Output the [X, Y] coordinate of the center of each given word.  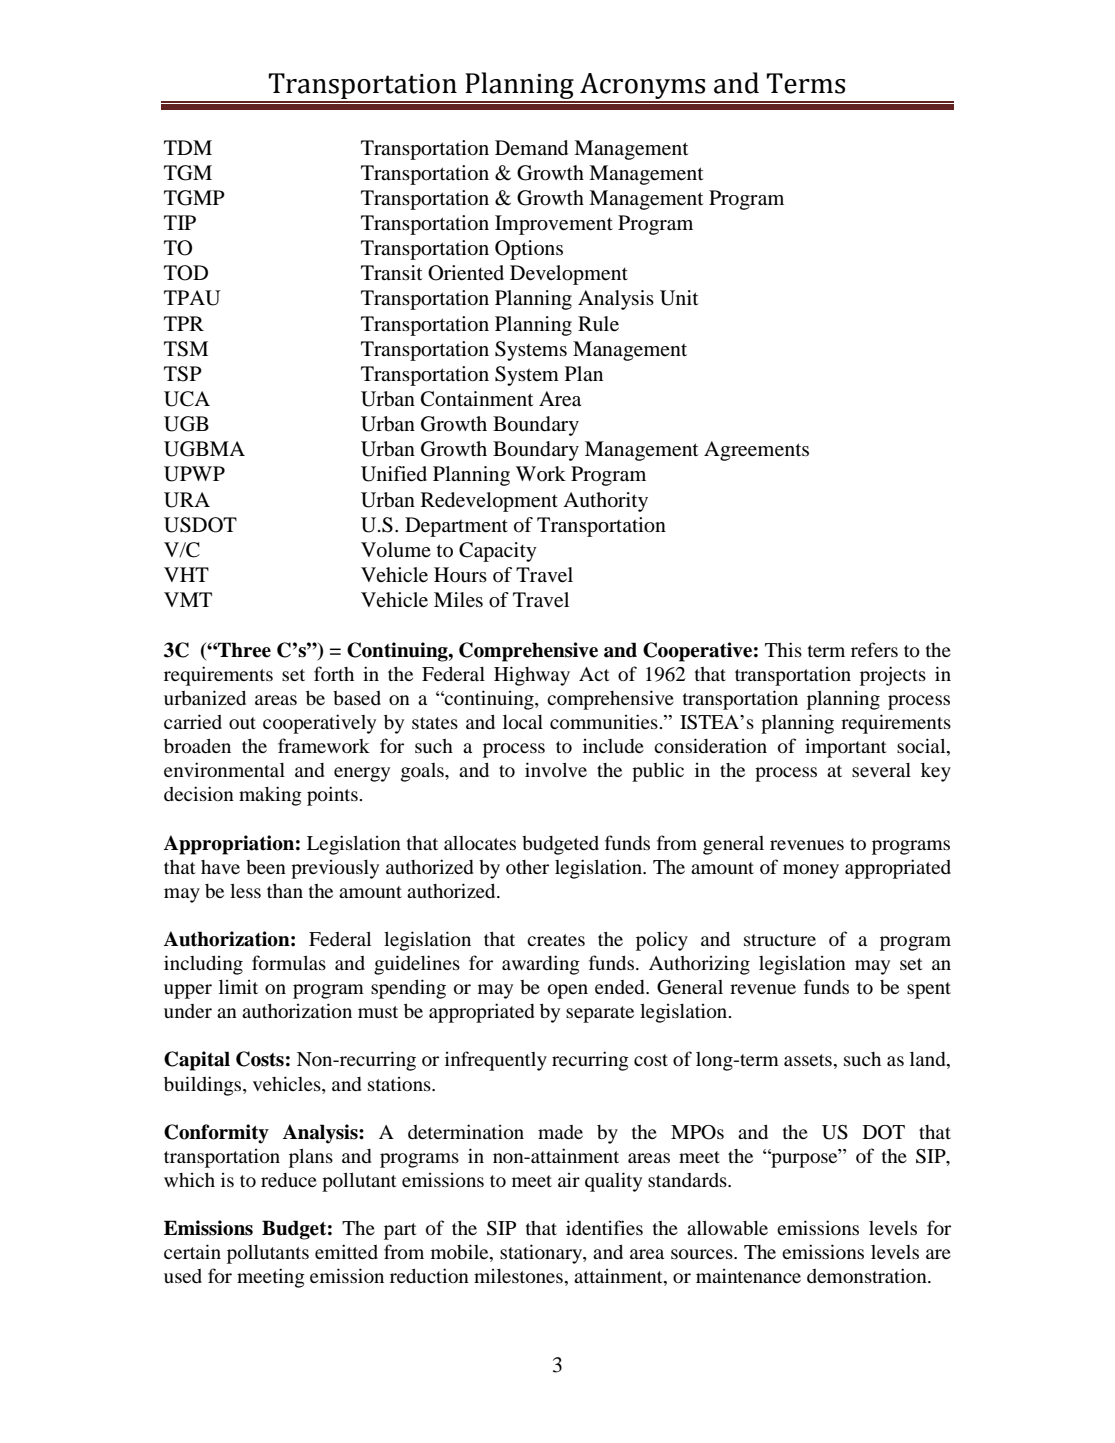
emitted [346, 1251]
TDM [188, 147]
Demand [531, 148]
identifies [604, 1227]
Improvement [554, 225]
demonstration [868, 1275]
